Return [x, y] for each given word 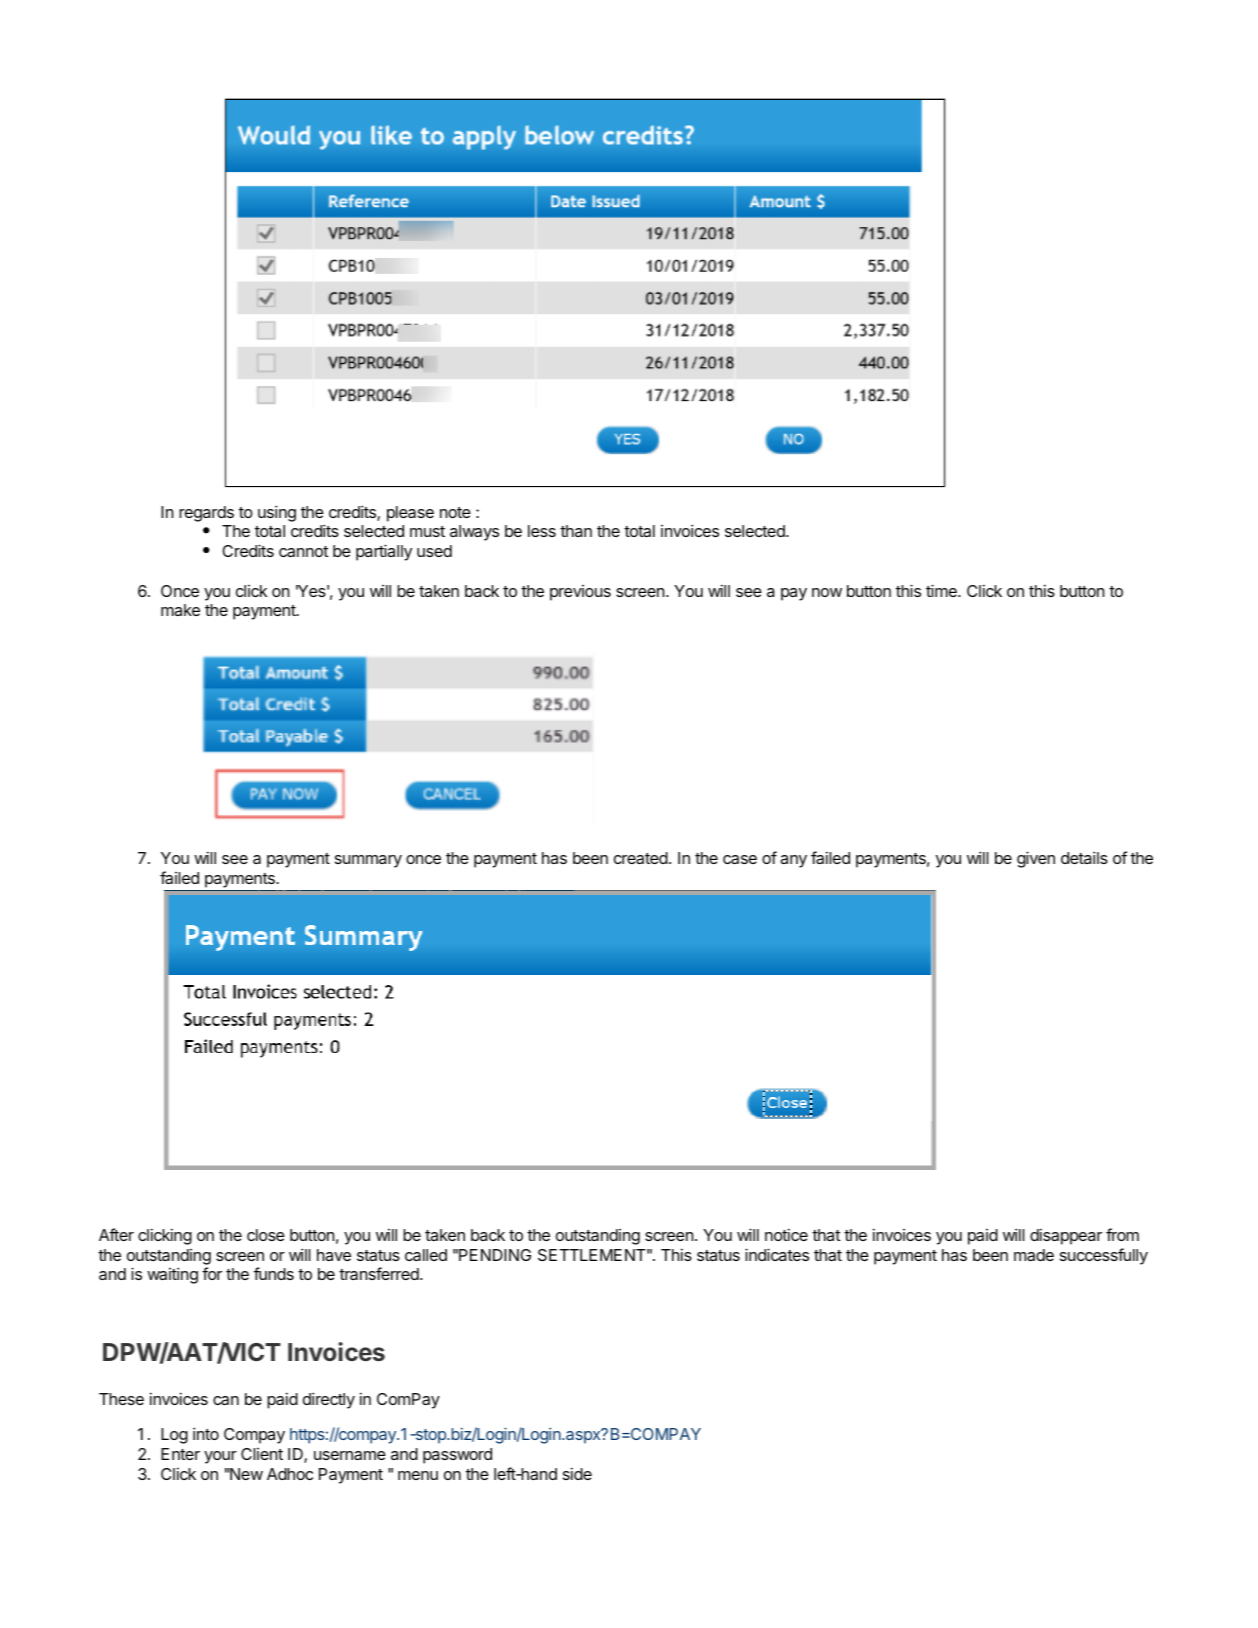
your [220, 1457]
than [576, 531]
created [641, 858]
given [1036, 859]
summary [368, 861]
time [942, 590]
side [577, 1473]
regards [206, 514]
